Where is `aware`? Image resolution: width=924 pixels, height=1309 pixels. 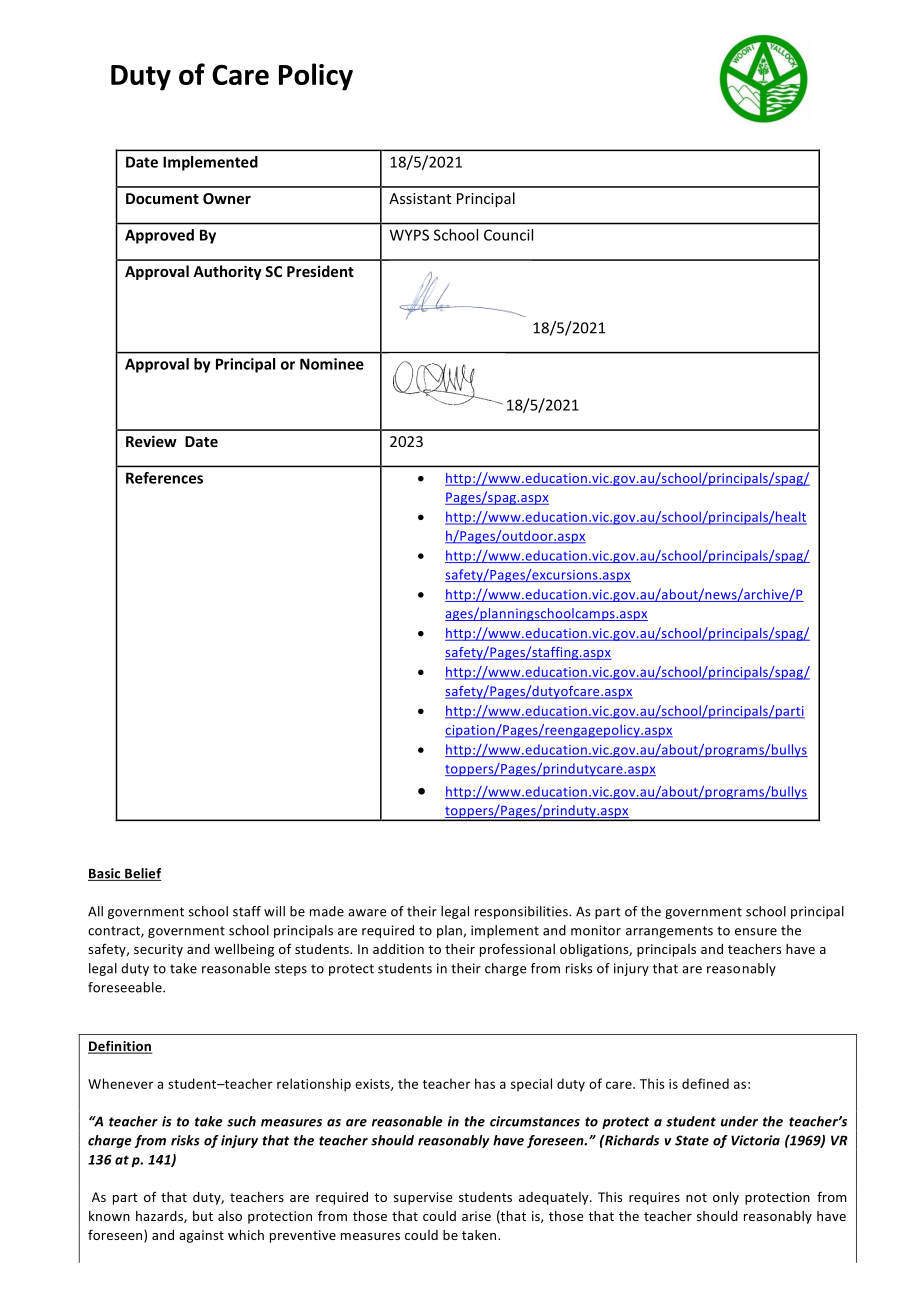 aware is located at coordinates (367, 913).
